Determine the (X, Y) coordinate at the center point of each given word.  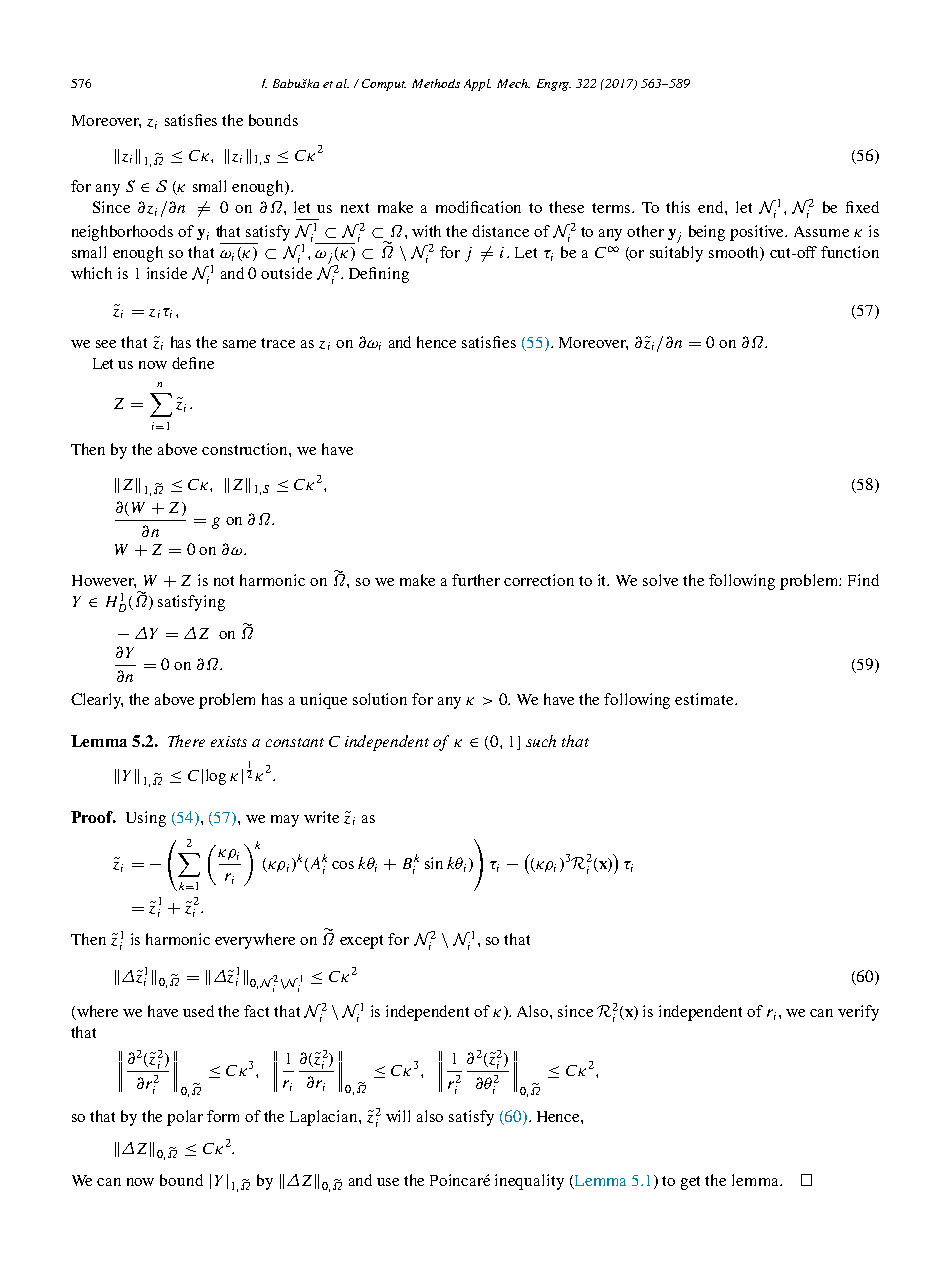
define (193, 363)
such (541, 741)
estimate (705, 699)
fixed (862, 207)
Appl (477, 85)
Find (863, 580)
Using (146, 819)
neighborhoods (122, 233)
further (476, 580)
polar (185, 1118)
